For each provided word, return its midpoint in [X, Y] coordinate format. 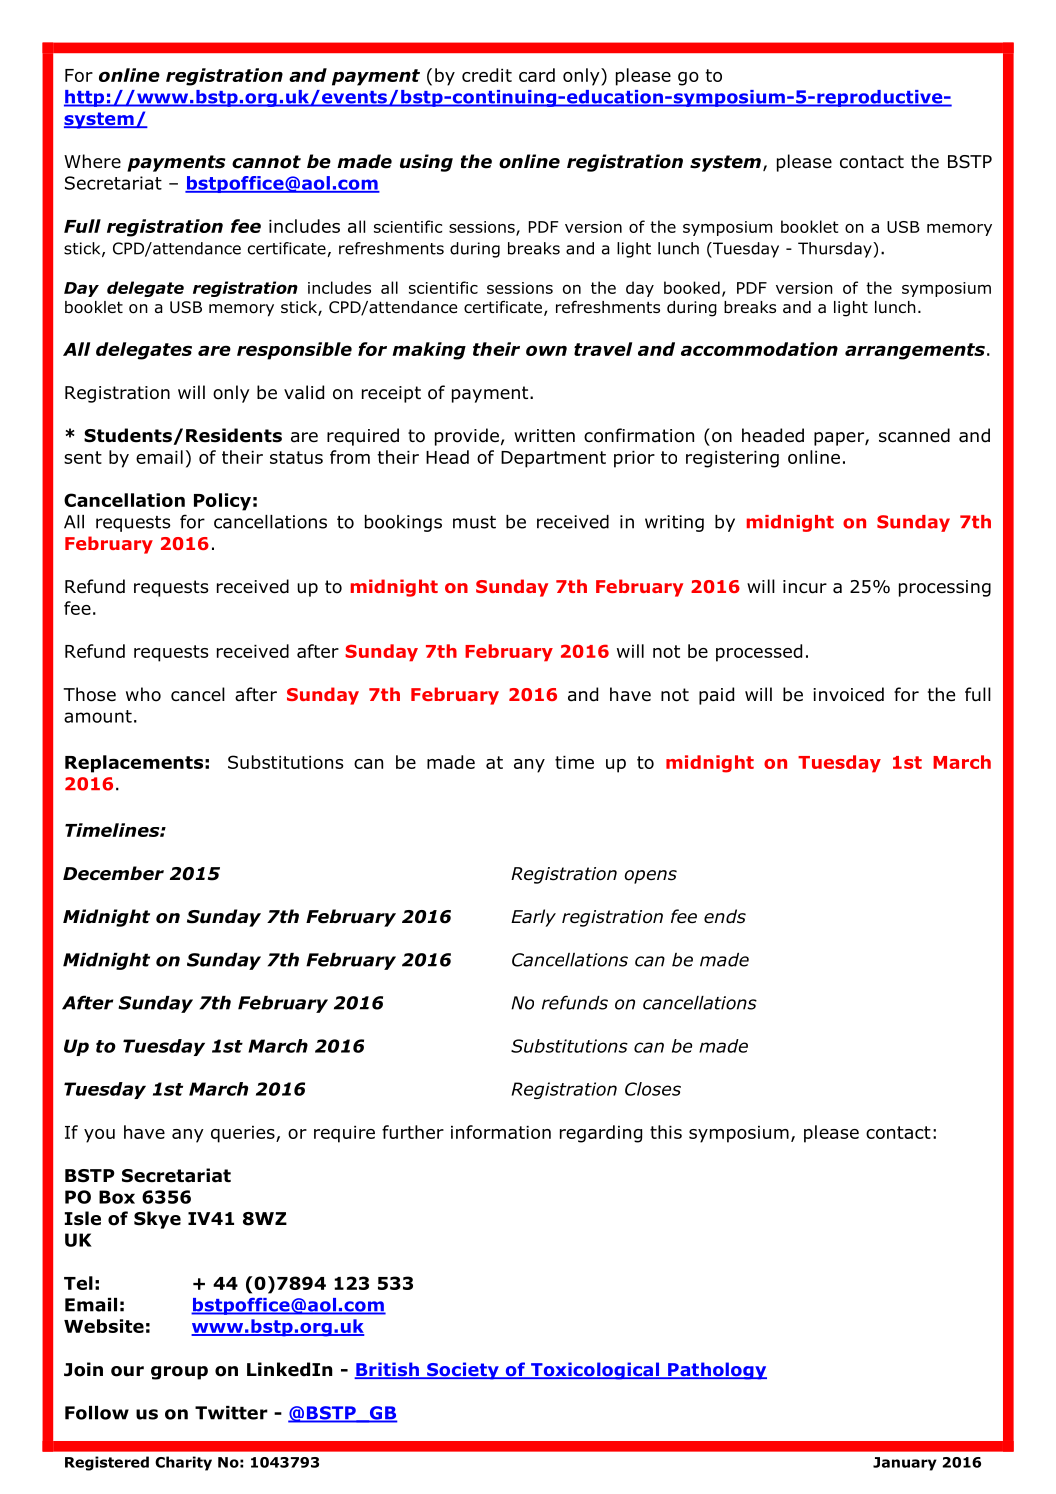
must [474, 522]
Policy [222, 502]
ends [725, 916]
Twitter [231, 1413]
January [905, 1464]
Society [463, 1371]
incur [805, 587]
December [113, 873]
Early [533, 918]
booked [692, 287]
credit [487, 75]
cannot [266, 162]
